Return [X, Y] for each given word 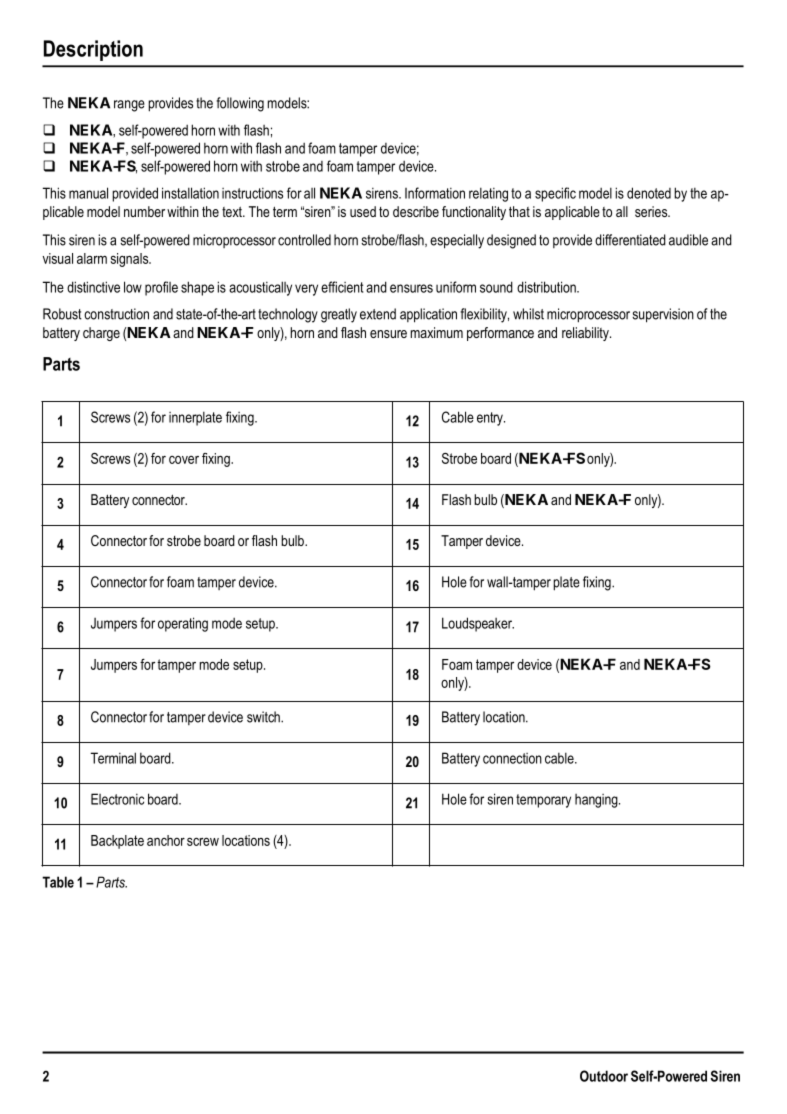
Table [58, 882]
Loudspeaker [478, 624]
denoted [649, 193]
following [240, 104]
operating [183, 624]
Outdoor [604, 1076]
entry [491, 419]
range [129, 106]
